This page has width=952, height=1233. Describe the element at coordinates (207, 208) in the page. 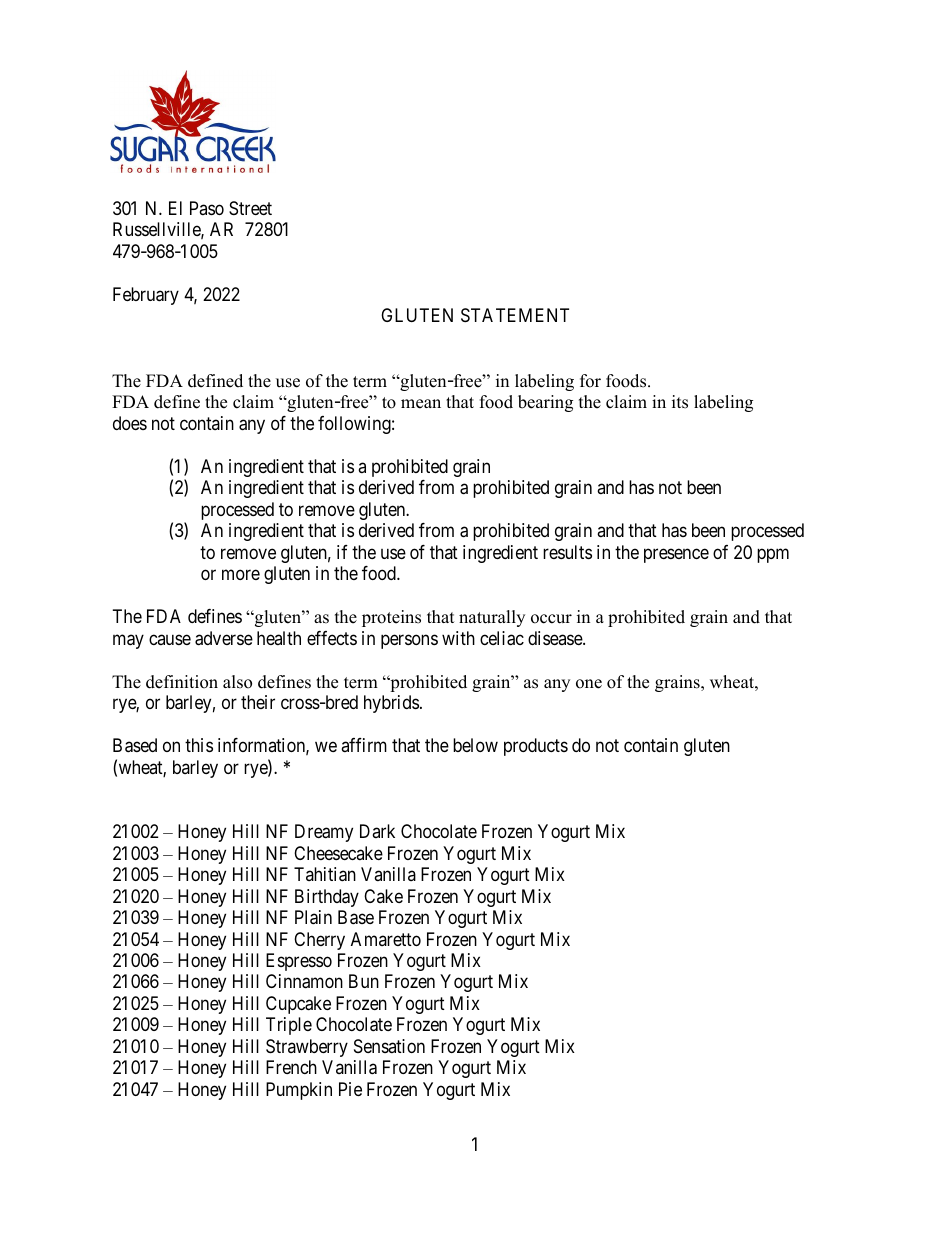

I see `Paso` at that location.
